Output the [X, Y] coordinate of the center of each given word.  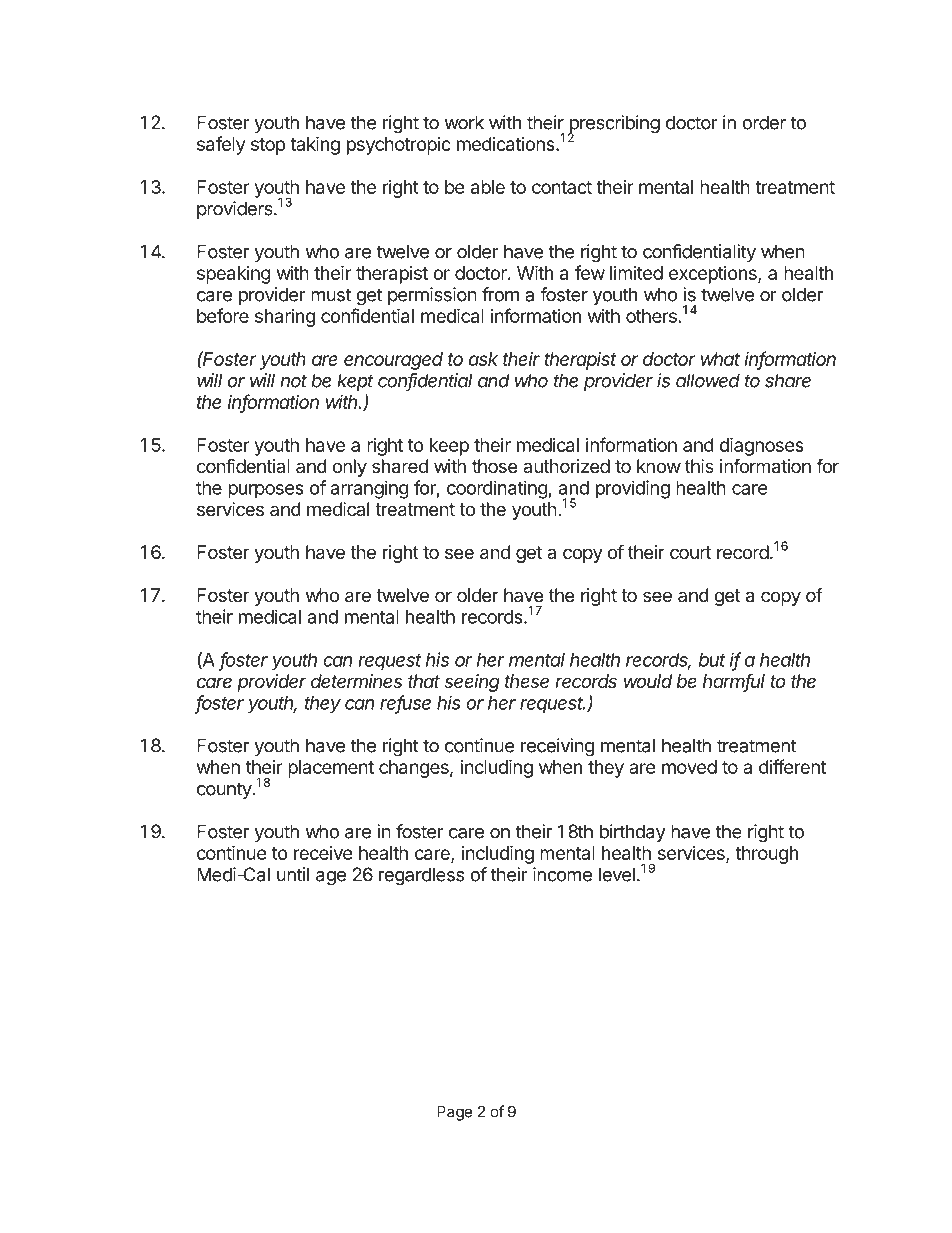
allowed [708, 380]
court [690, 552]
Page [454, 1113]
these [527, 681]
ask [483, 359]
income [562, 874]
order [764, 122]
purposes [266, 491]
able [488, 187]
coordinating [497, 489]
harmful [734, 682]
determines [356, 681]
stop [268, 146]
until [293, 874]
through [766, 855]
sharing [285, 318]
